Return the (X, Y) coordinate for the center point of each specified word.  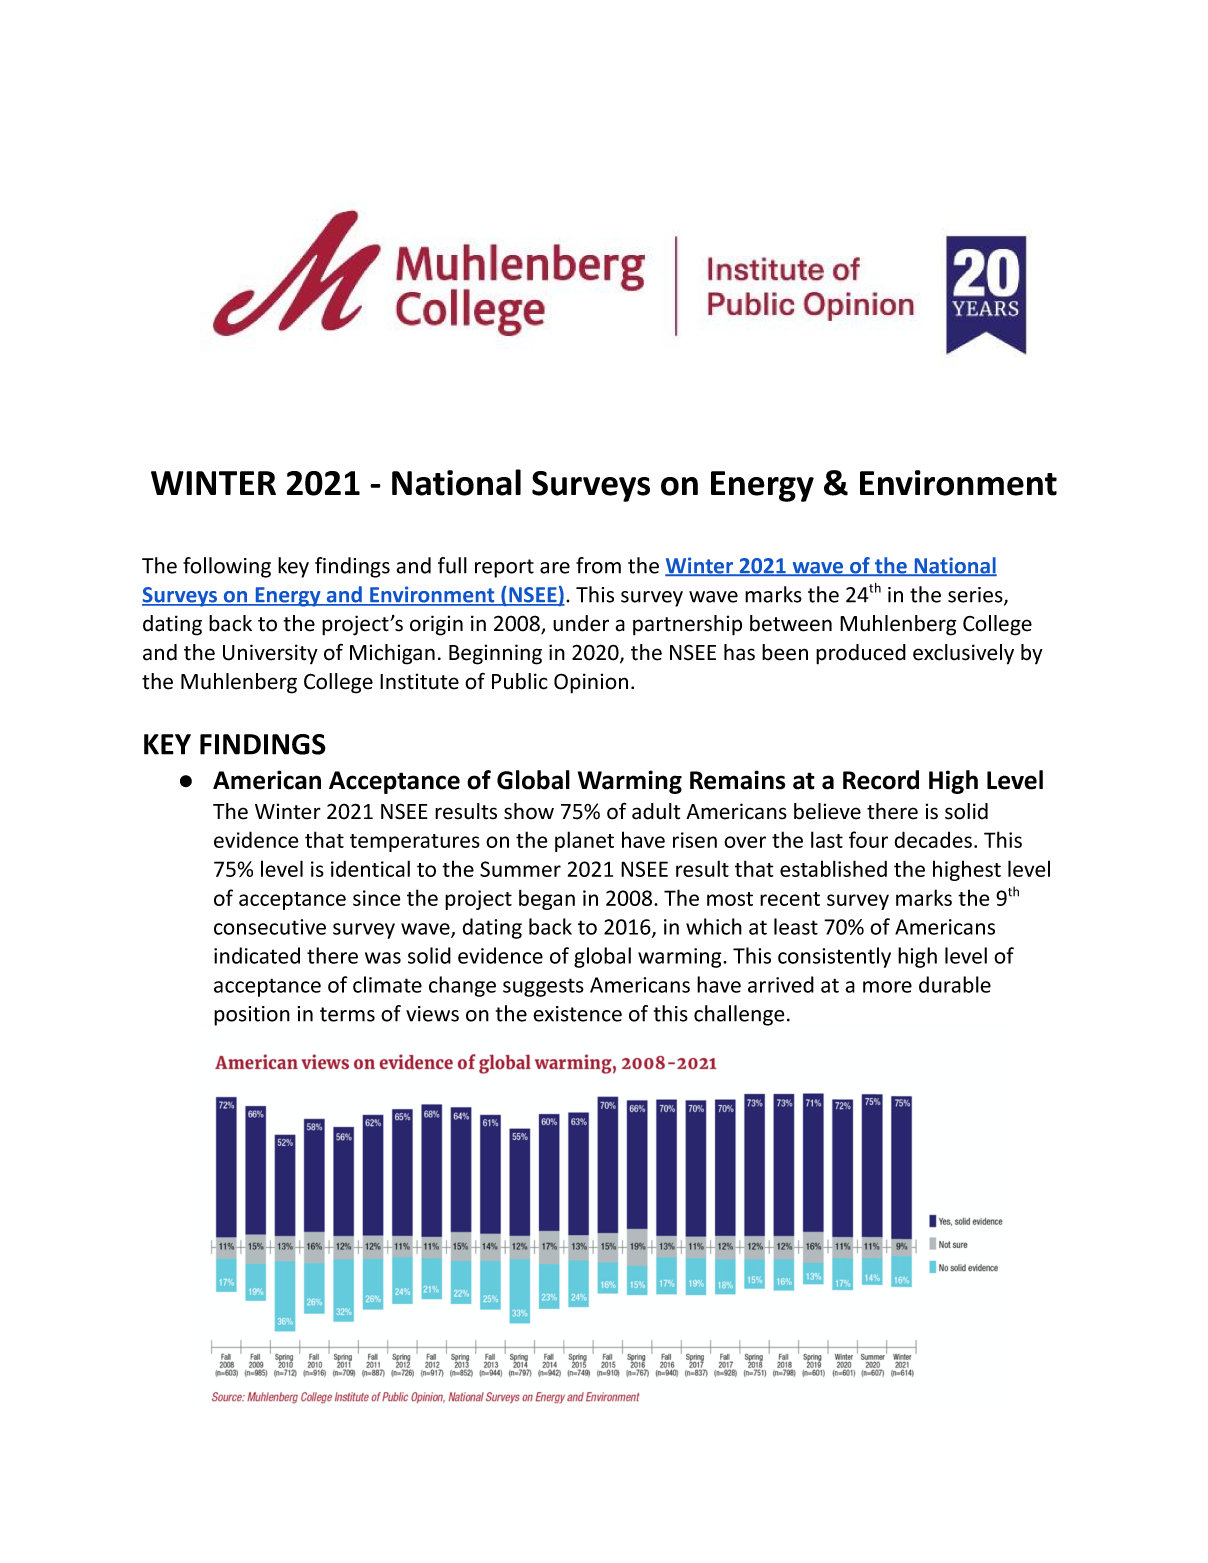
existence (577, 1014)
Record (881, 780)
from (598, 565)
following (227, 567)
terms (347, 1014)
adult (656, 811)
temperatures (415, 843)
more (887, 987)
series (976, 596)
